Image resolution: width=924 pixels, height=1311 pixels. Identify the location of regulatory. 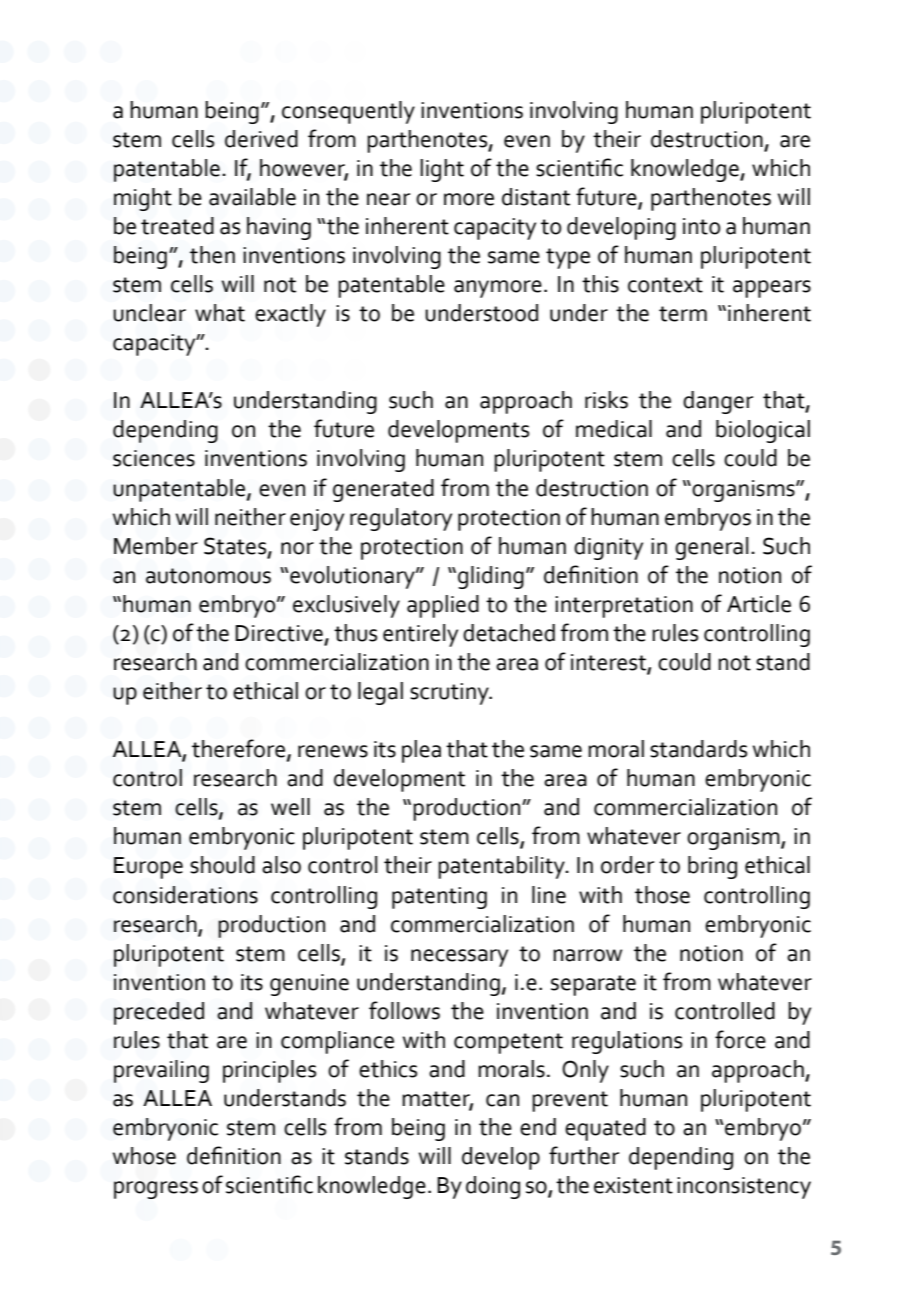
(401, 519).
